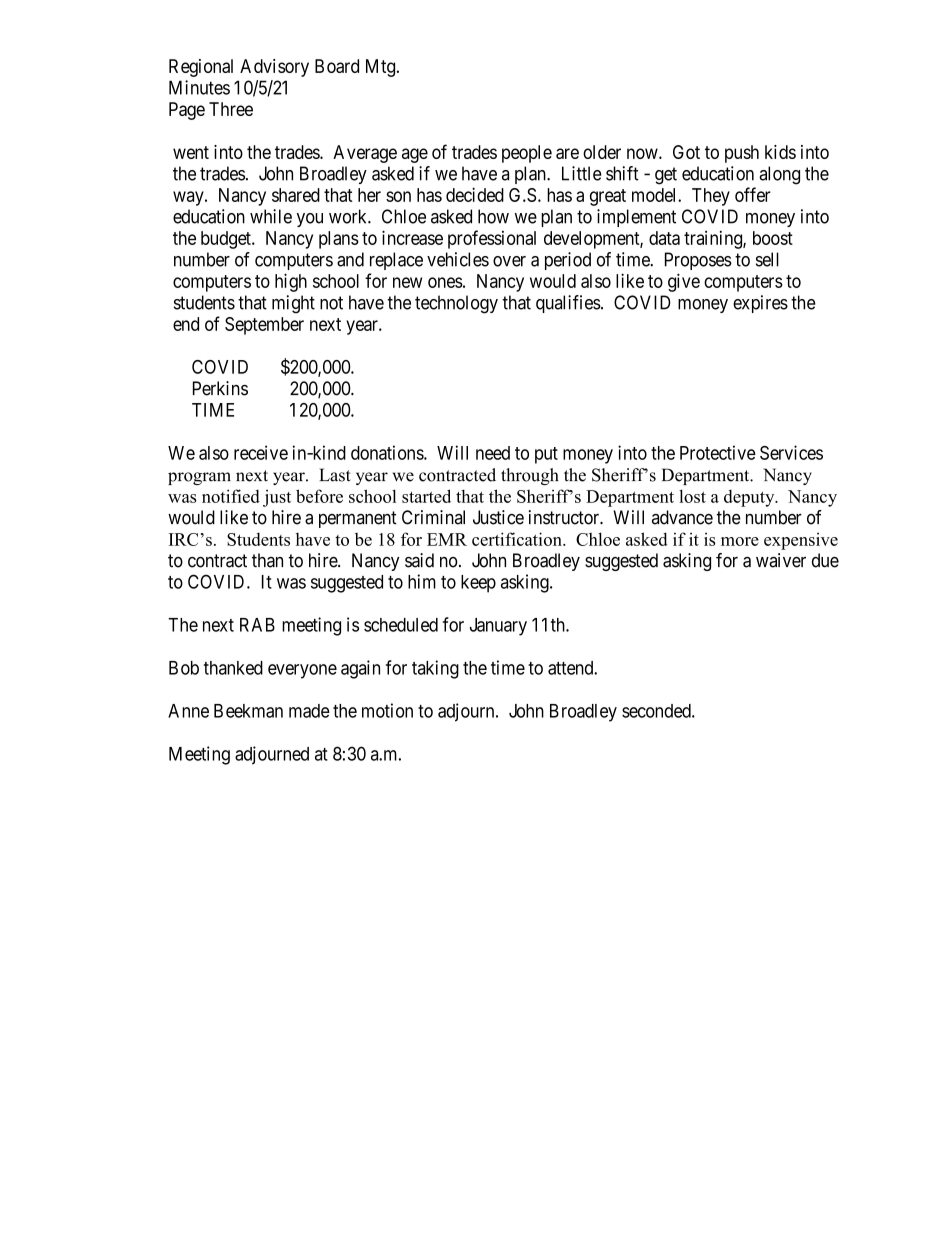  Describe the element at coordinates (220, 388) in the screenshot. I see `Perkins` at that location.
